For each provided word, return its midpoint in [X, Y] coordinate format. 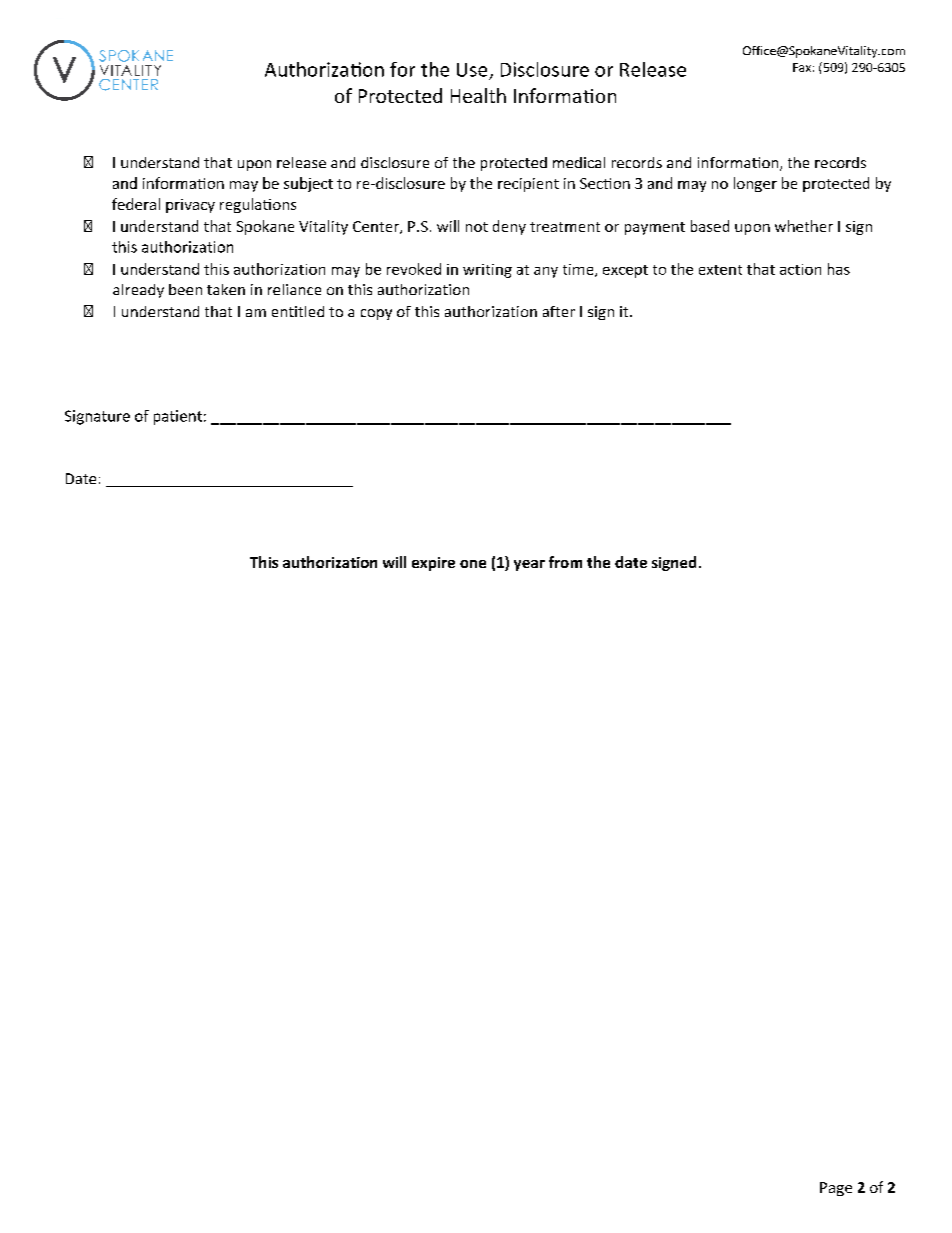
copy [376, 314]
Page [836, 1189]
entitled [298, 311]
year [529, 565]
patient [178, 417]
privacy [190, 206]
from [565, 562]
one [473, 564]
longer [755, 184]
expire [433, 564]
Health [478, 95]
